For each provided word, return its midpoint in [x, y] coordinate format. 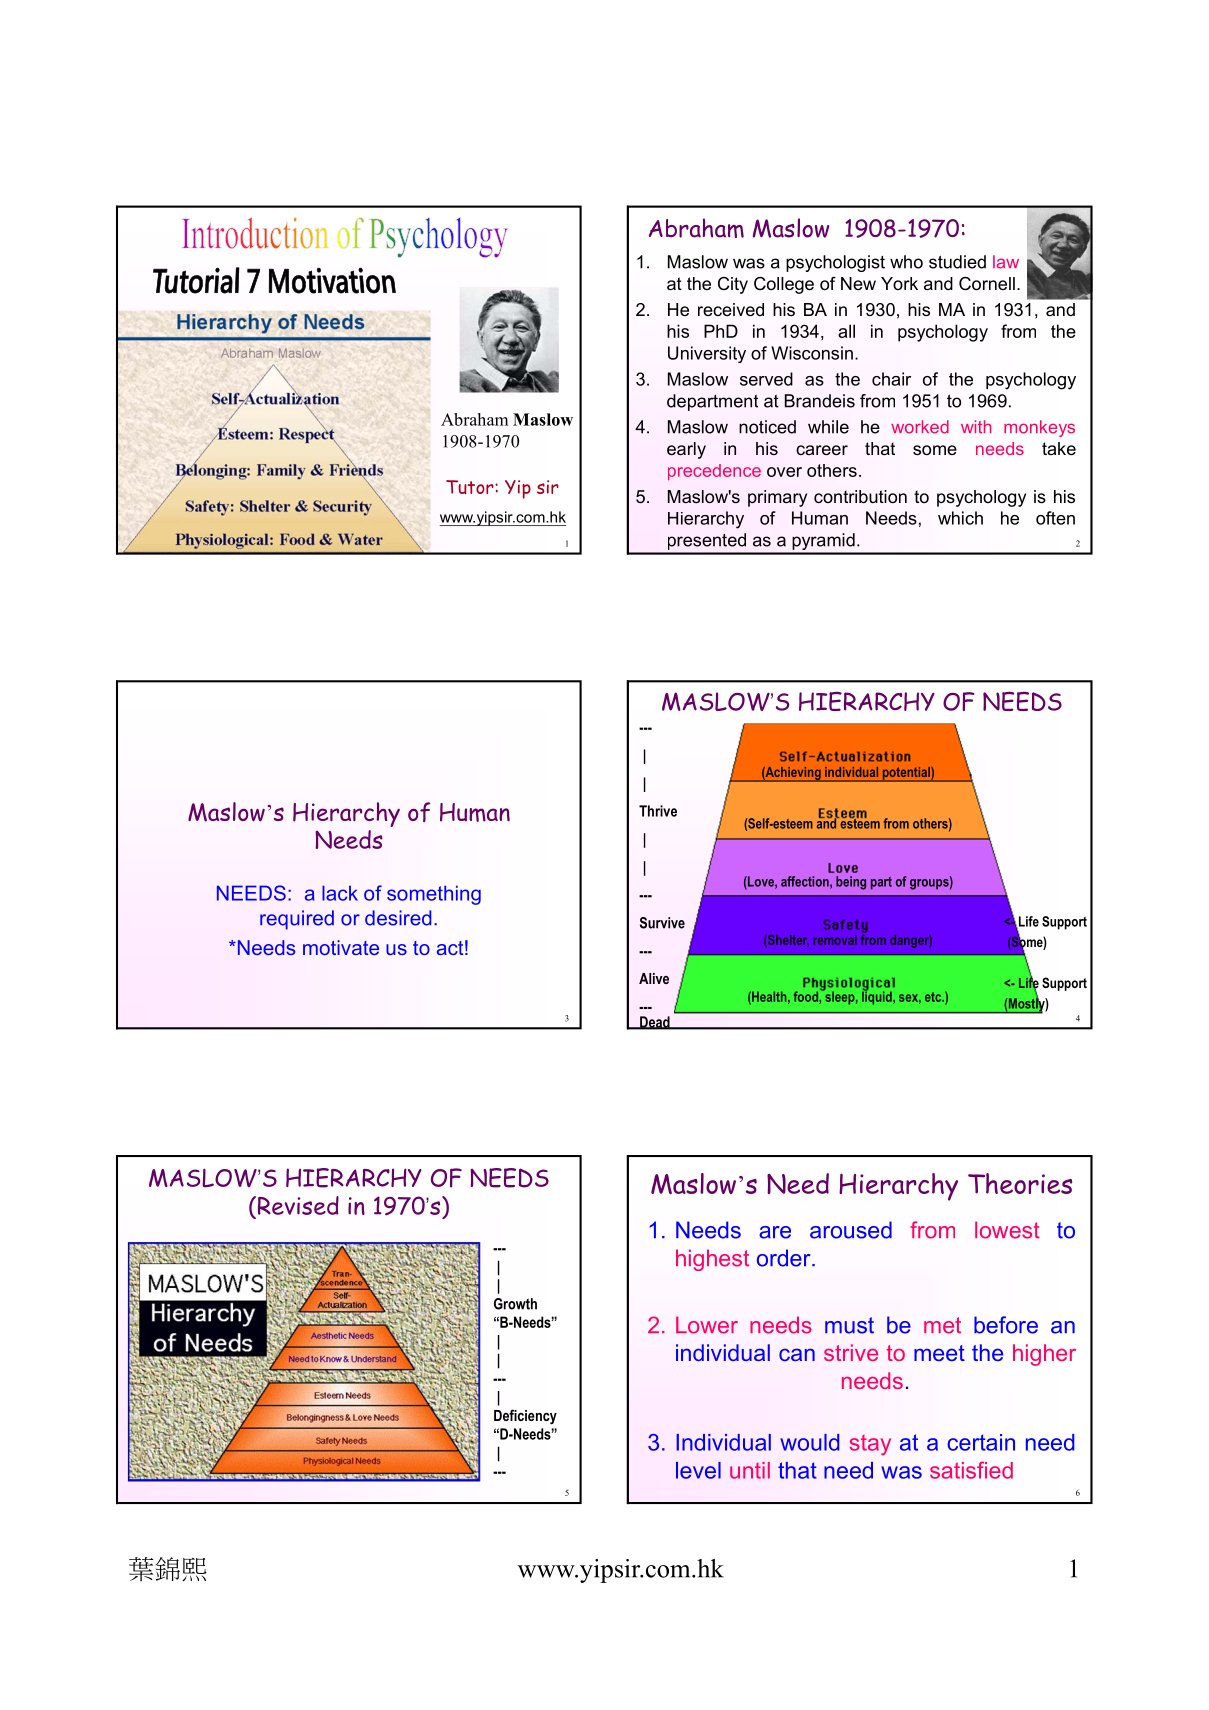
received [731, 309]
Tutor [471, 487]
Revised [297, 1205]
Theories [1020, 1183]
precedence [714, 472]
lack [340, 893]
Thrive [658, 811]
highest [712, 1260]
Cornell [987, 284]
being [851, 883]
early [686, 450]
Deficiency [525, 1417]
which [960, 518]
